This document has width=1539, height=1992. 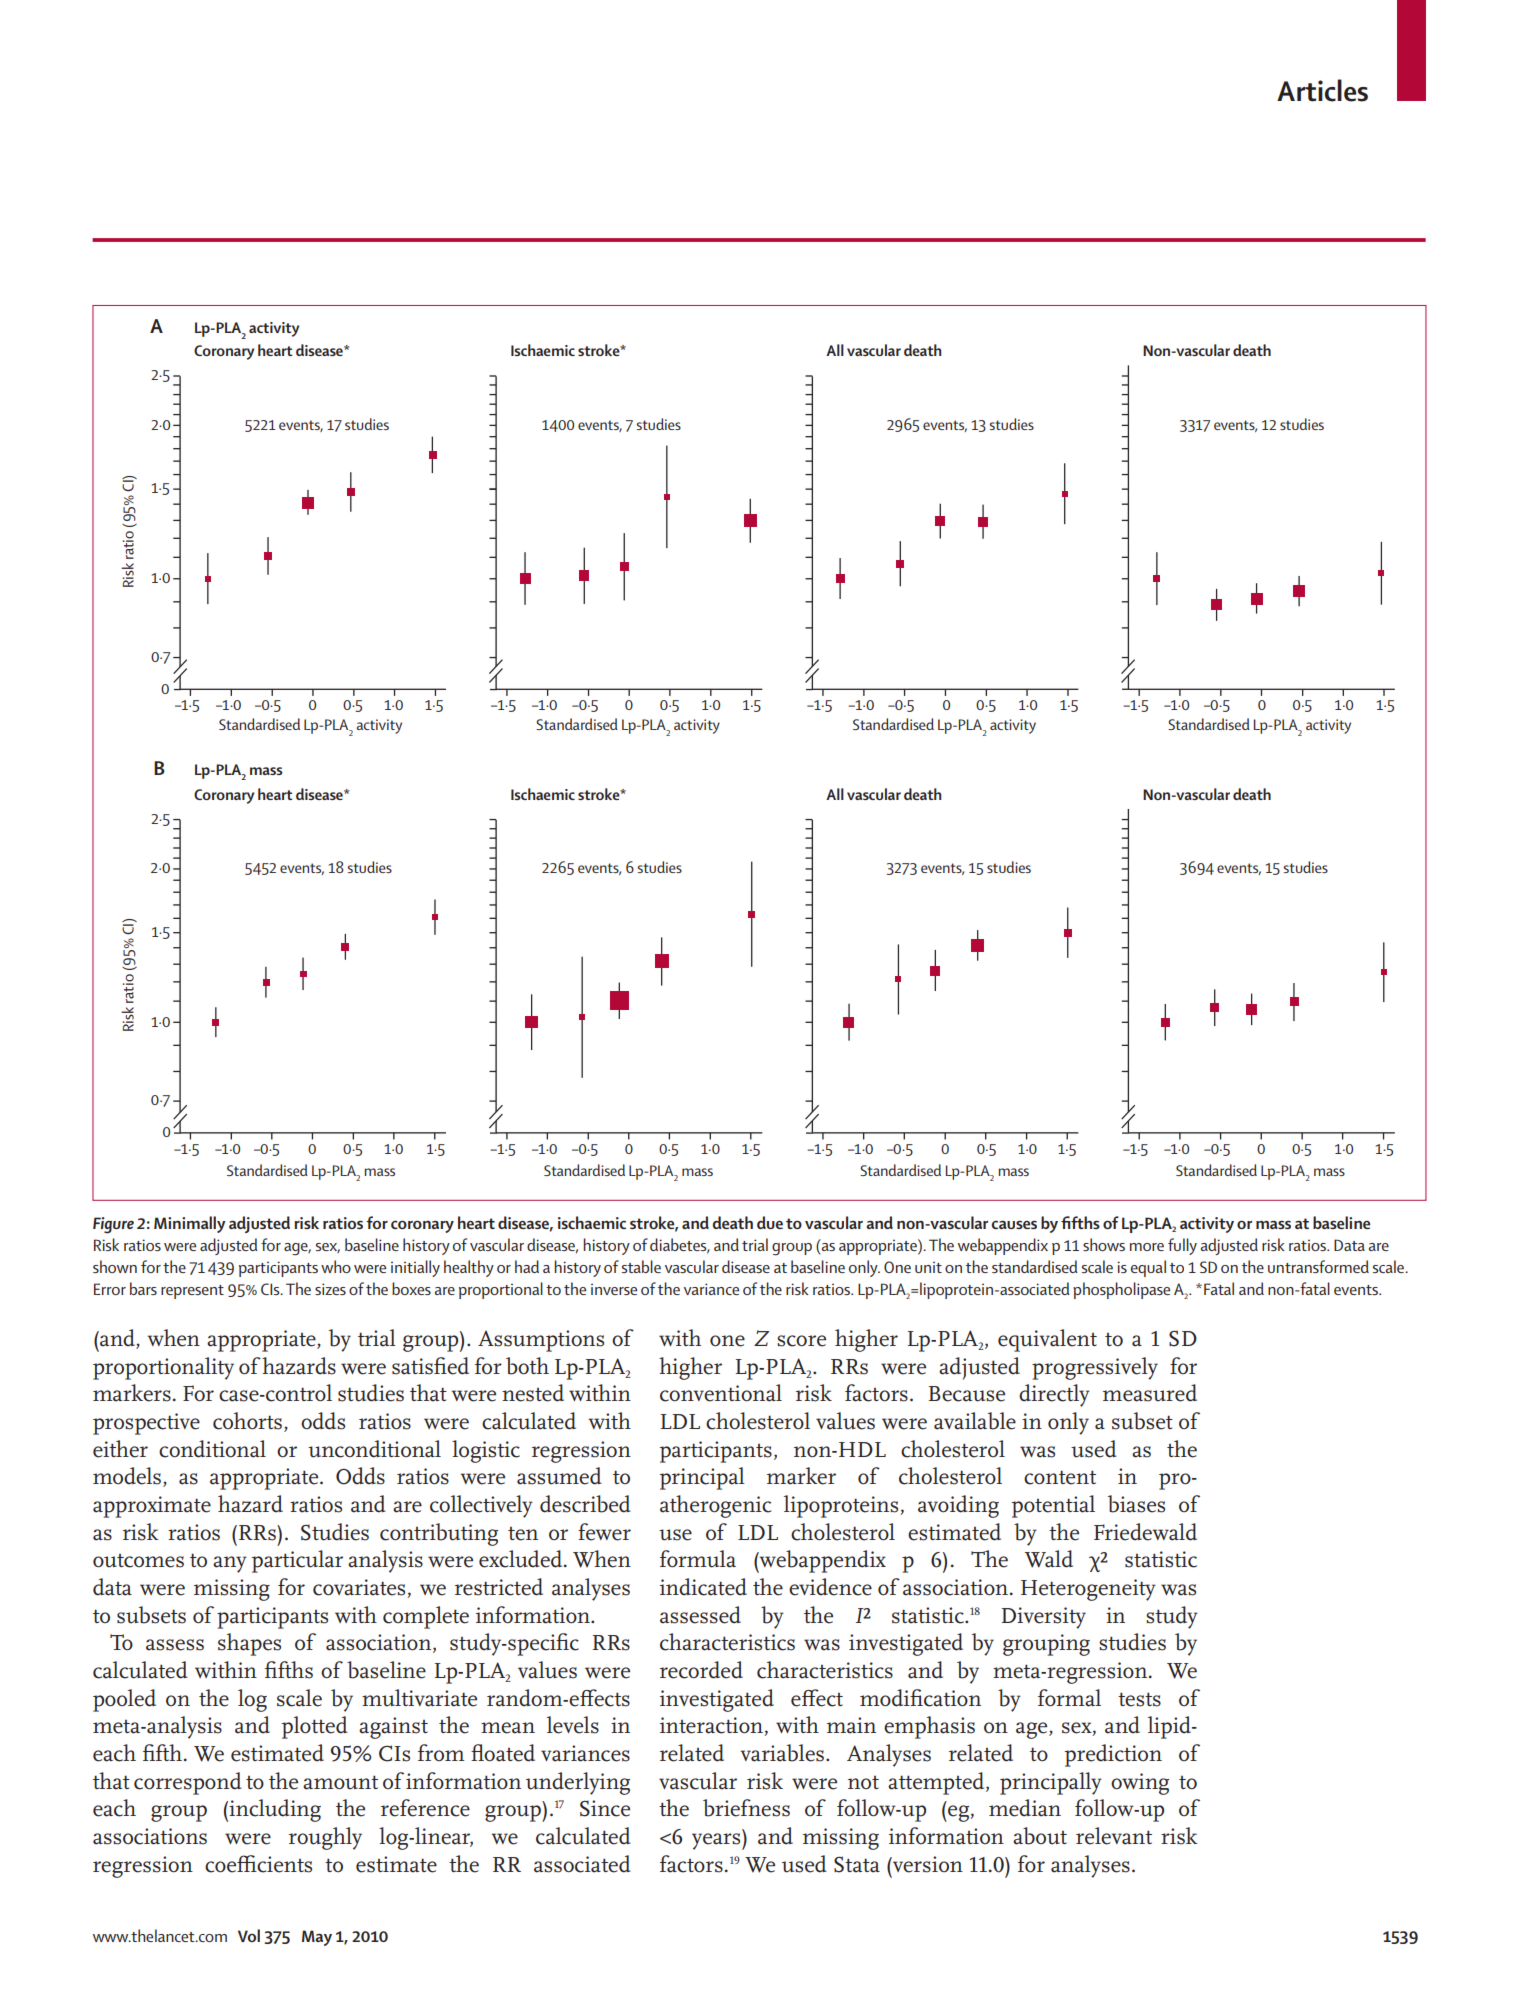 I want to click on Minimally, so click(x=190, y=1224).
